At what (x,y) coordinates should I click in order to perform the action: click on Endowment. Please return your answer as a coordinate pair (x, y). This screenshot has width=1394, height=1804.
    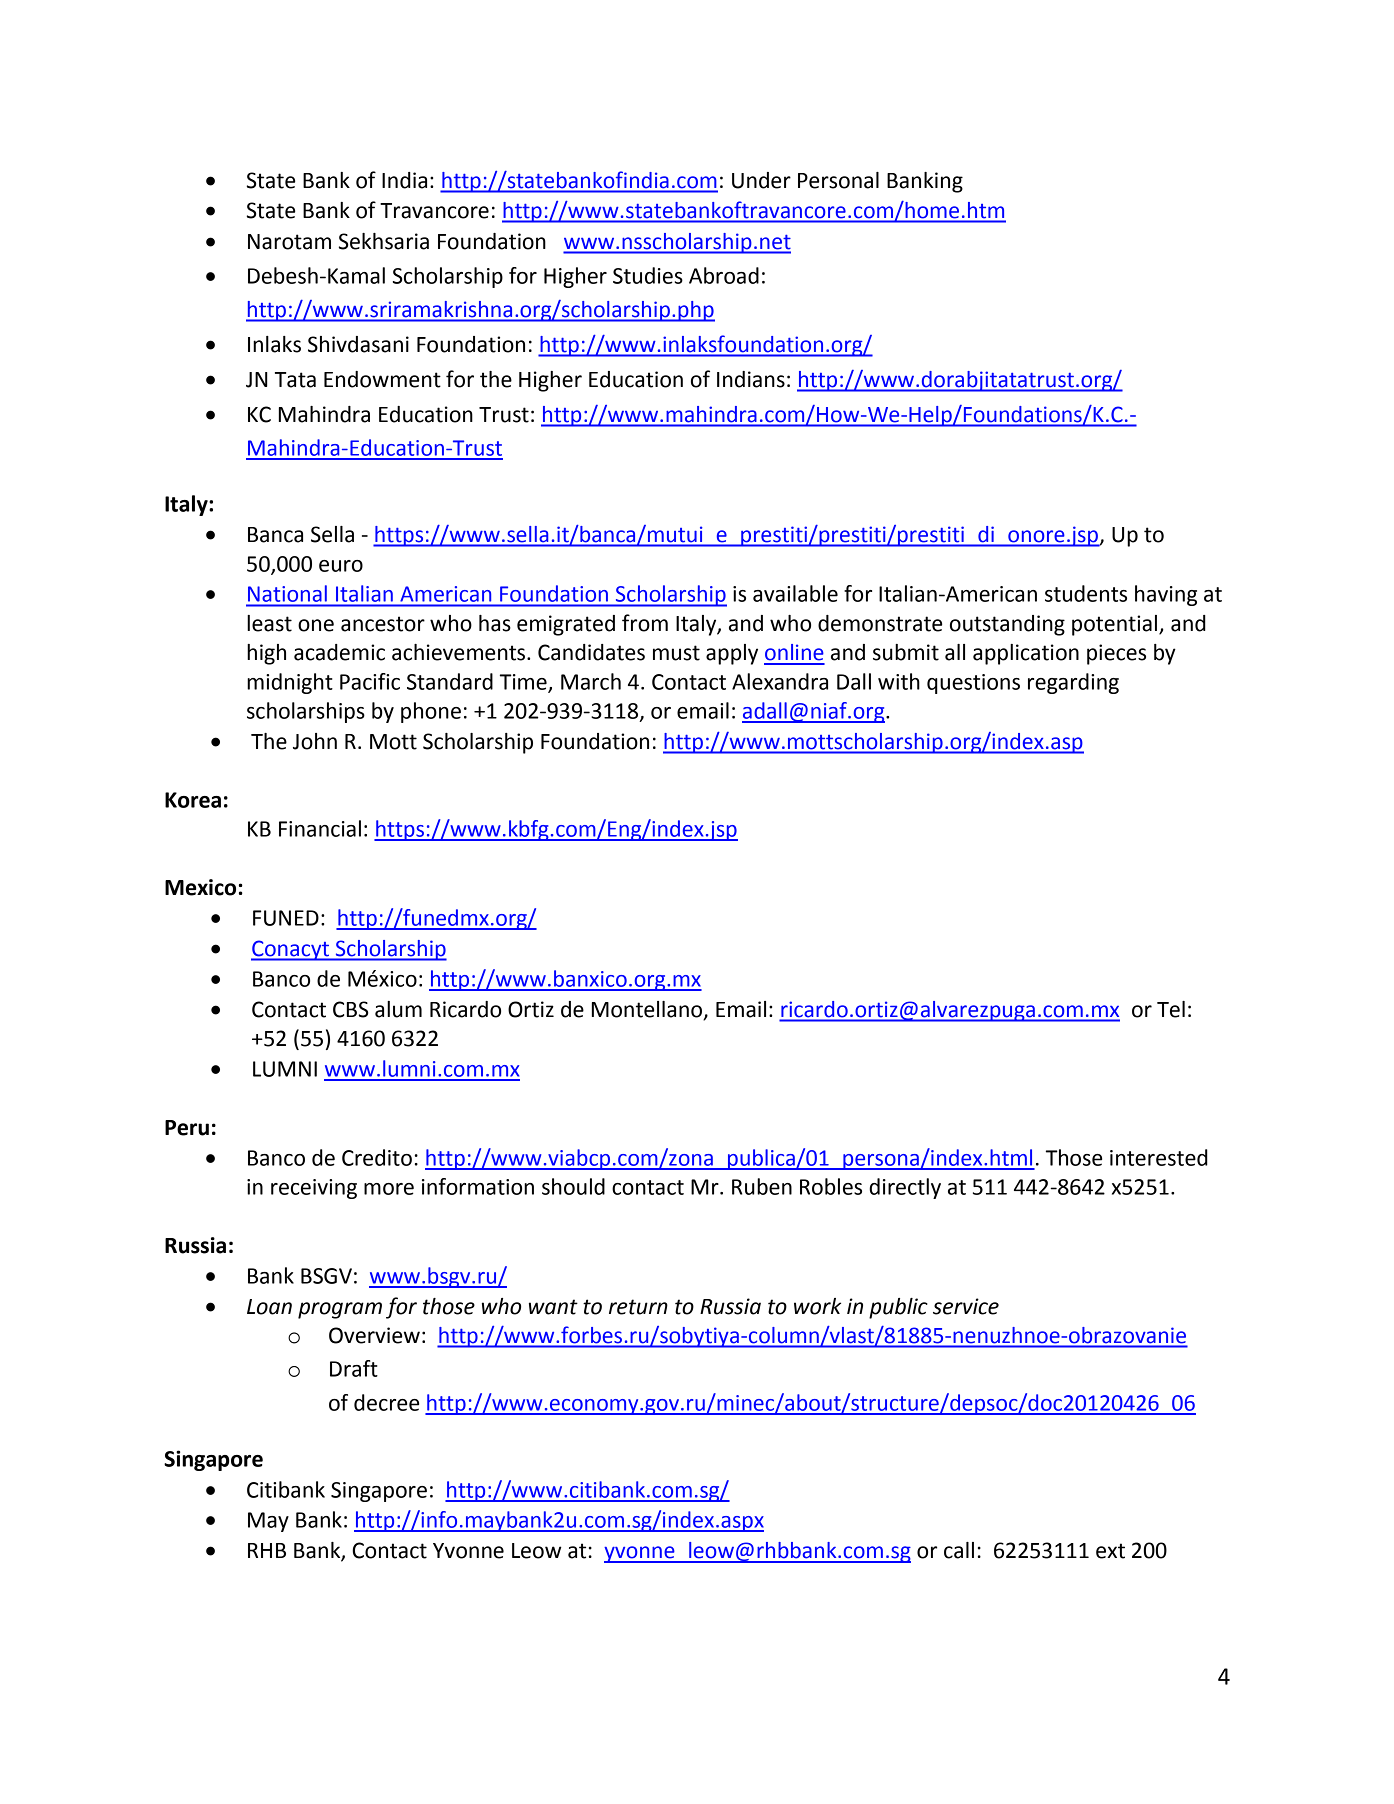
    Looking at the image, I should click on (382, 379).
